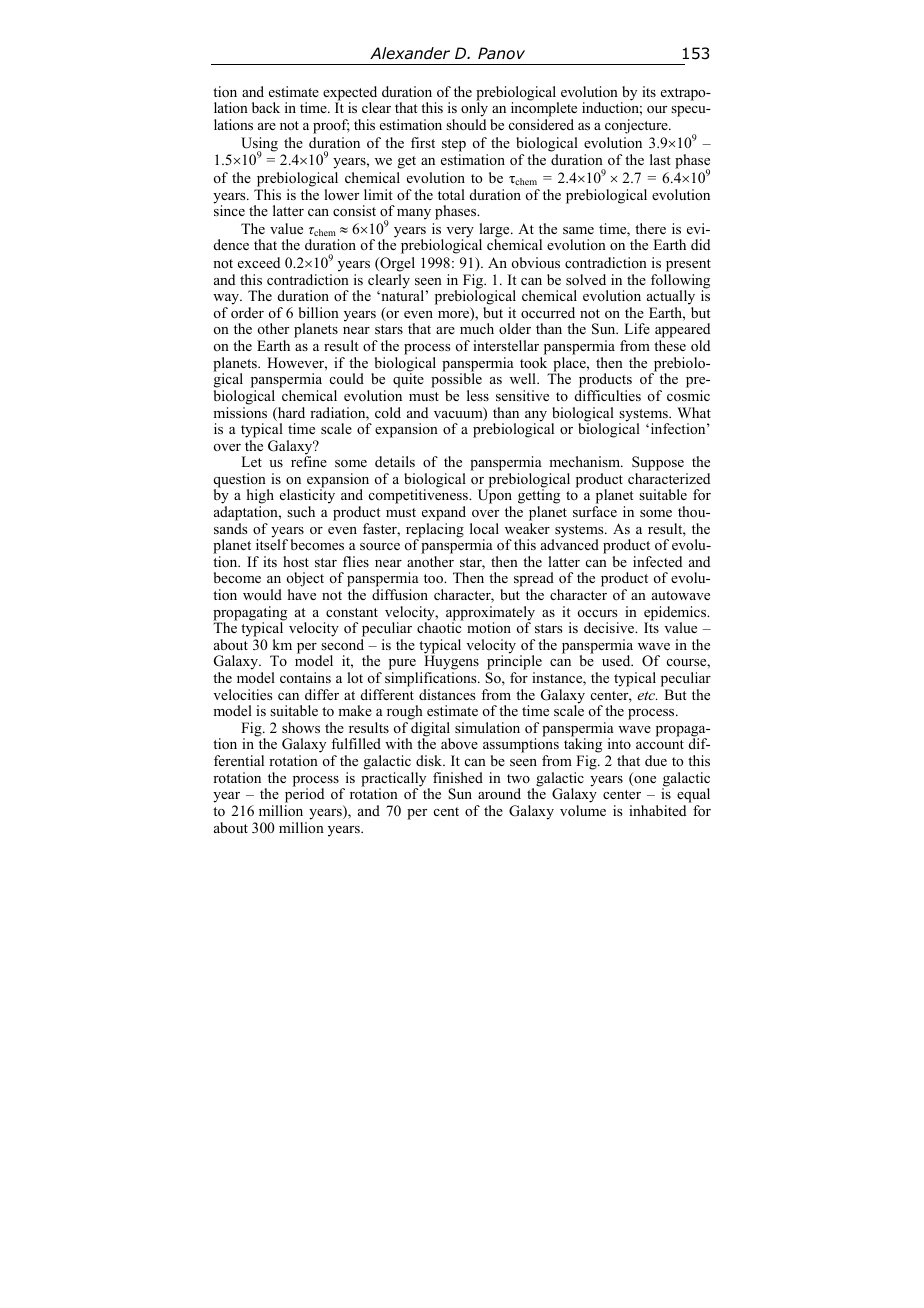 The width and height of the page is (924, 1308). Describe the element at coordinates (637, 328) in the page. I see `Life` at that location.
